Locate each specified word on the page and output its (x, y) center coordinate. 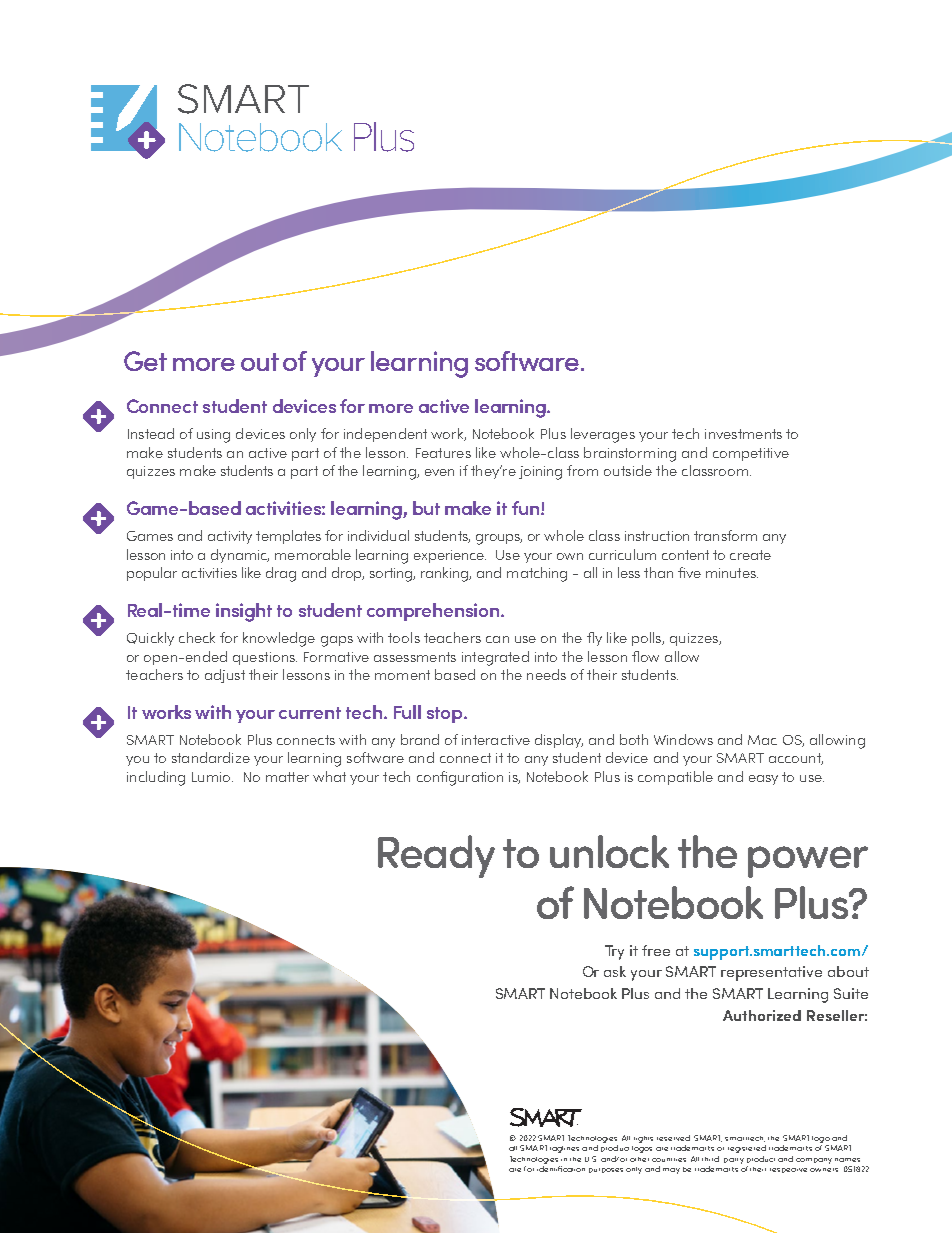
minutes (732, 573)
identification (561, 1167)
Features (443, 453)
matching (537, 574)
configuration (460, 778)
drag (281, 574)
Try (614, 952)
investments (743, 434)
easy (763, 780)
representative (771, 973)
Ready (436, 856)
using (213, 436)
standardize (211, 757)
